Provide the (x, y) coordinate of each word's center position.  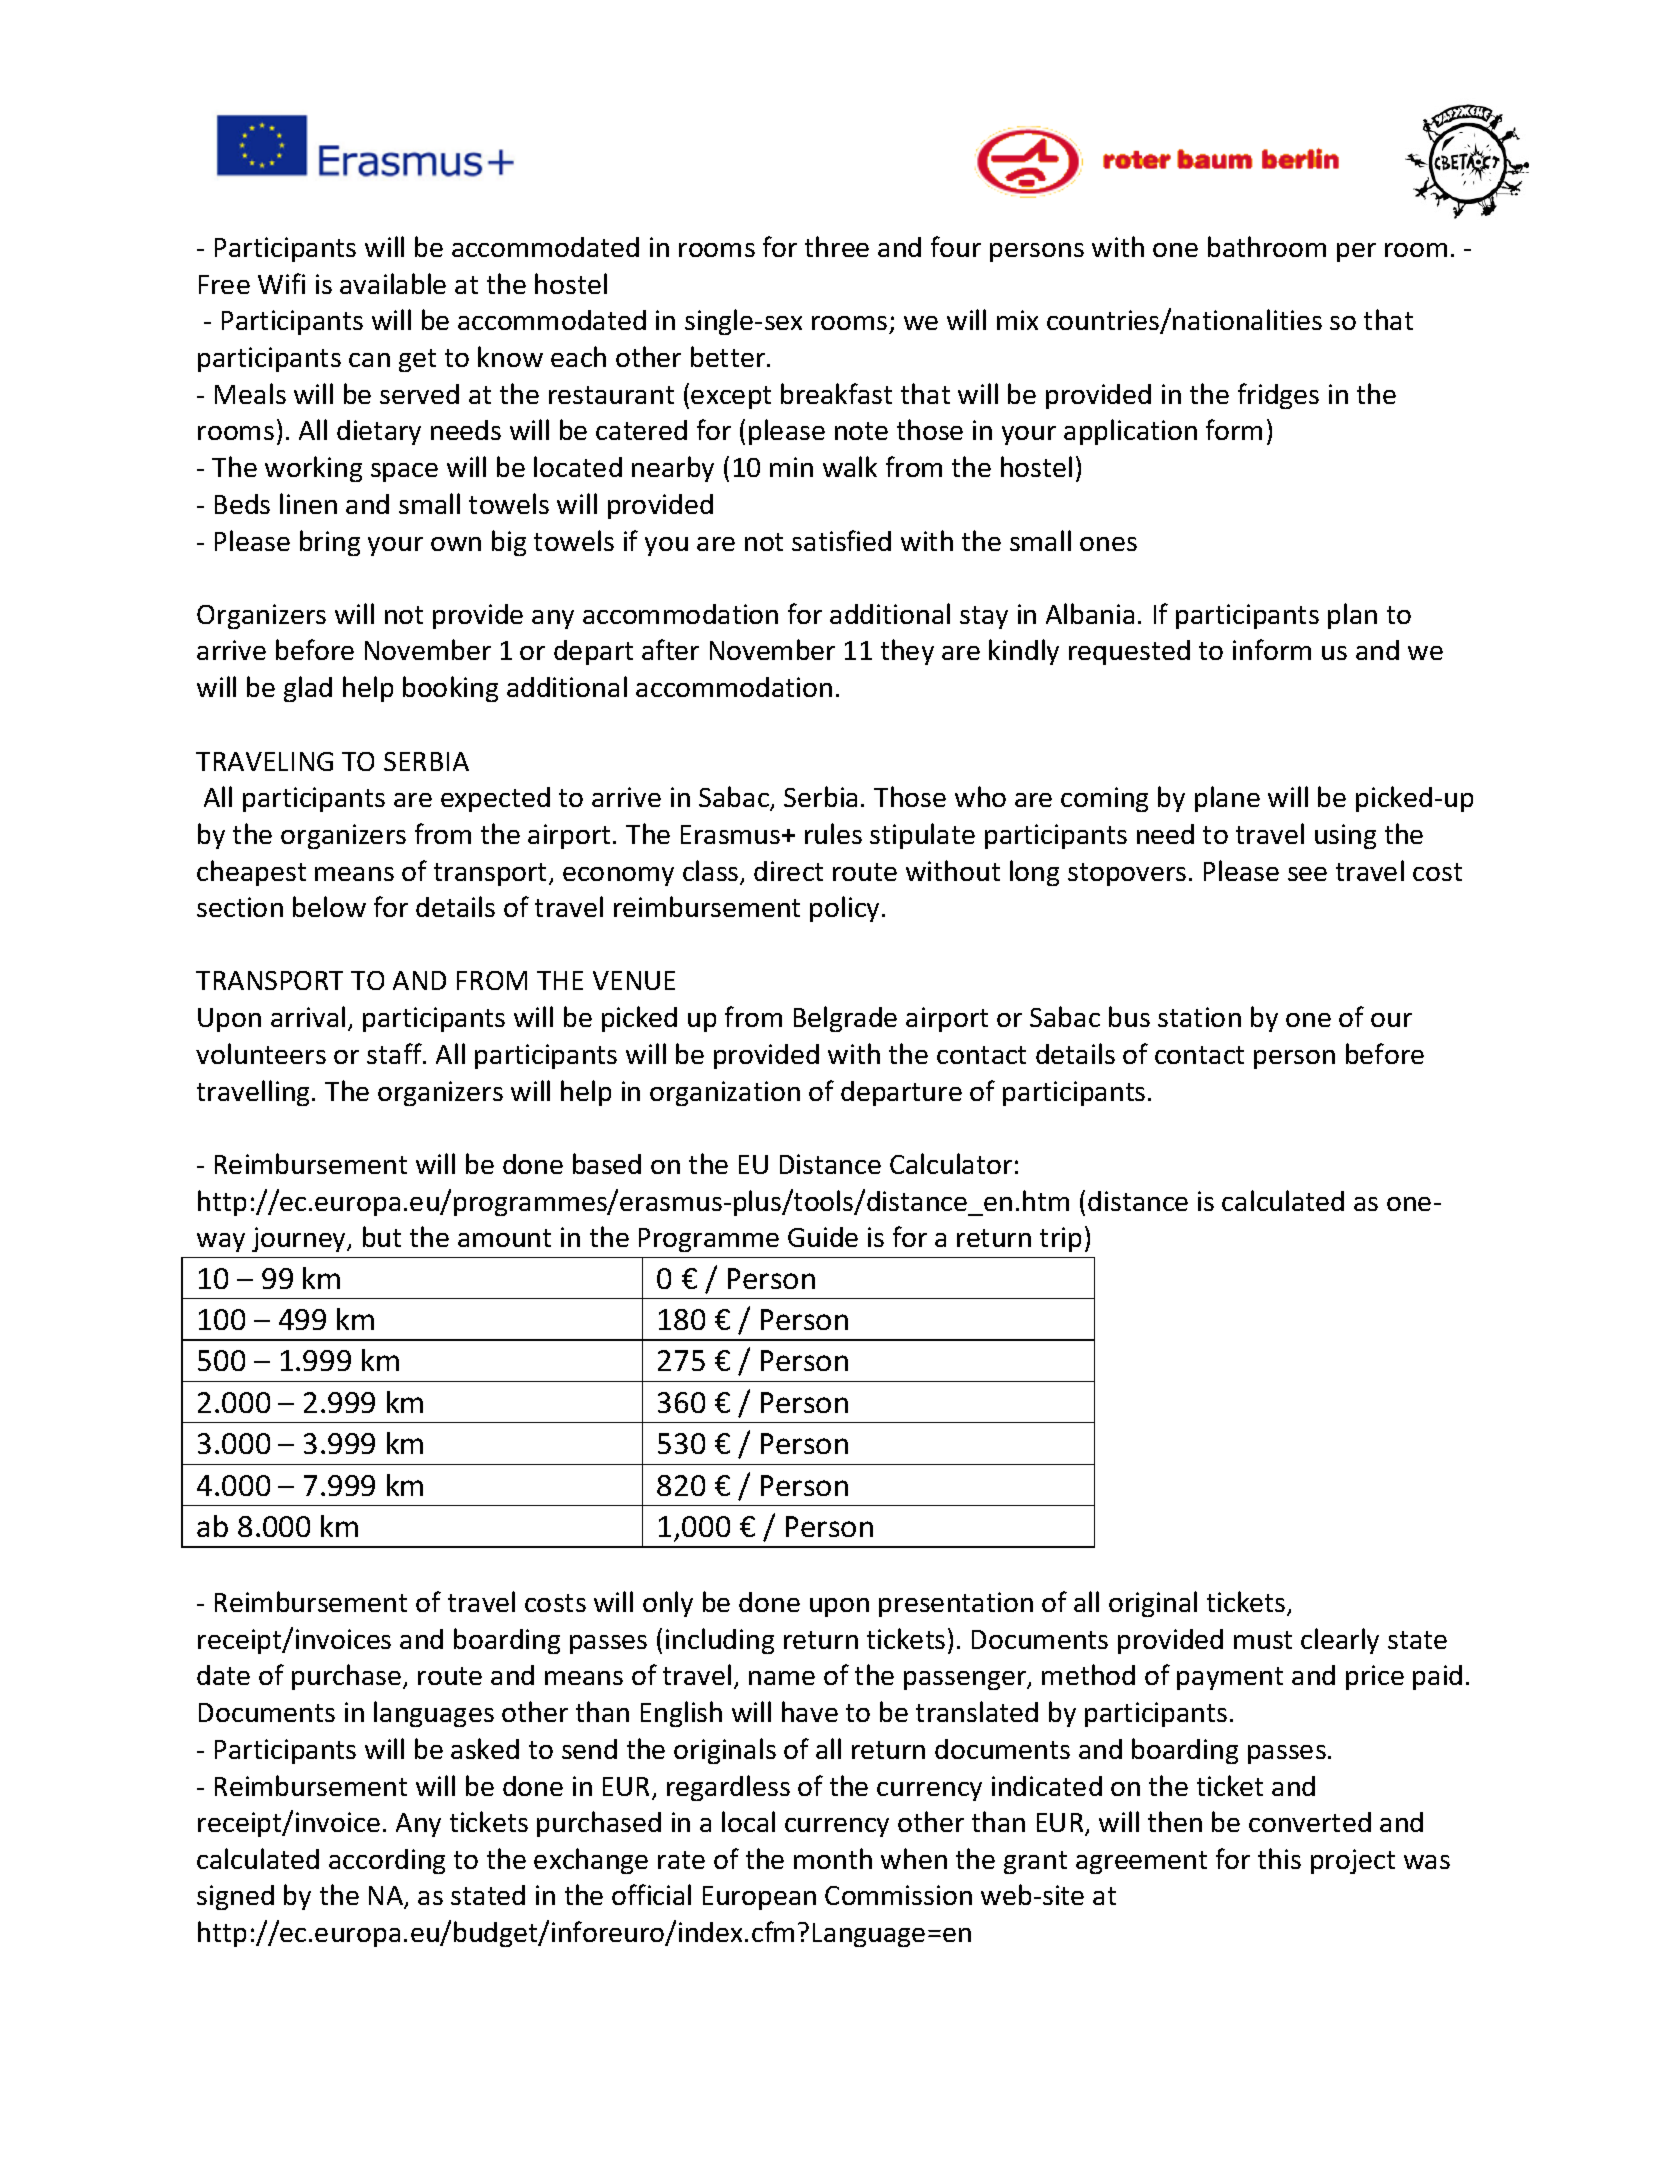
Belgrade (845, 1019)
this (1279, 1858)
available (393, 283)
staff (395, 1053)
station (1199, 1017)
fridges (1278, 396)
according (387, 1861)
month (833, 1858)
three (837, 246)
